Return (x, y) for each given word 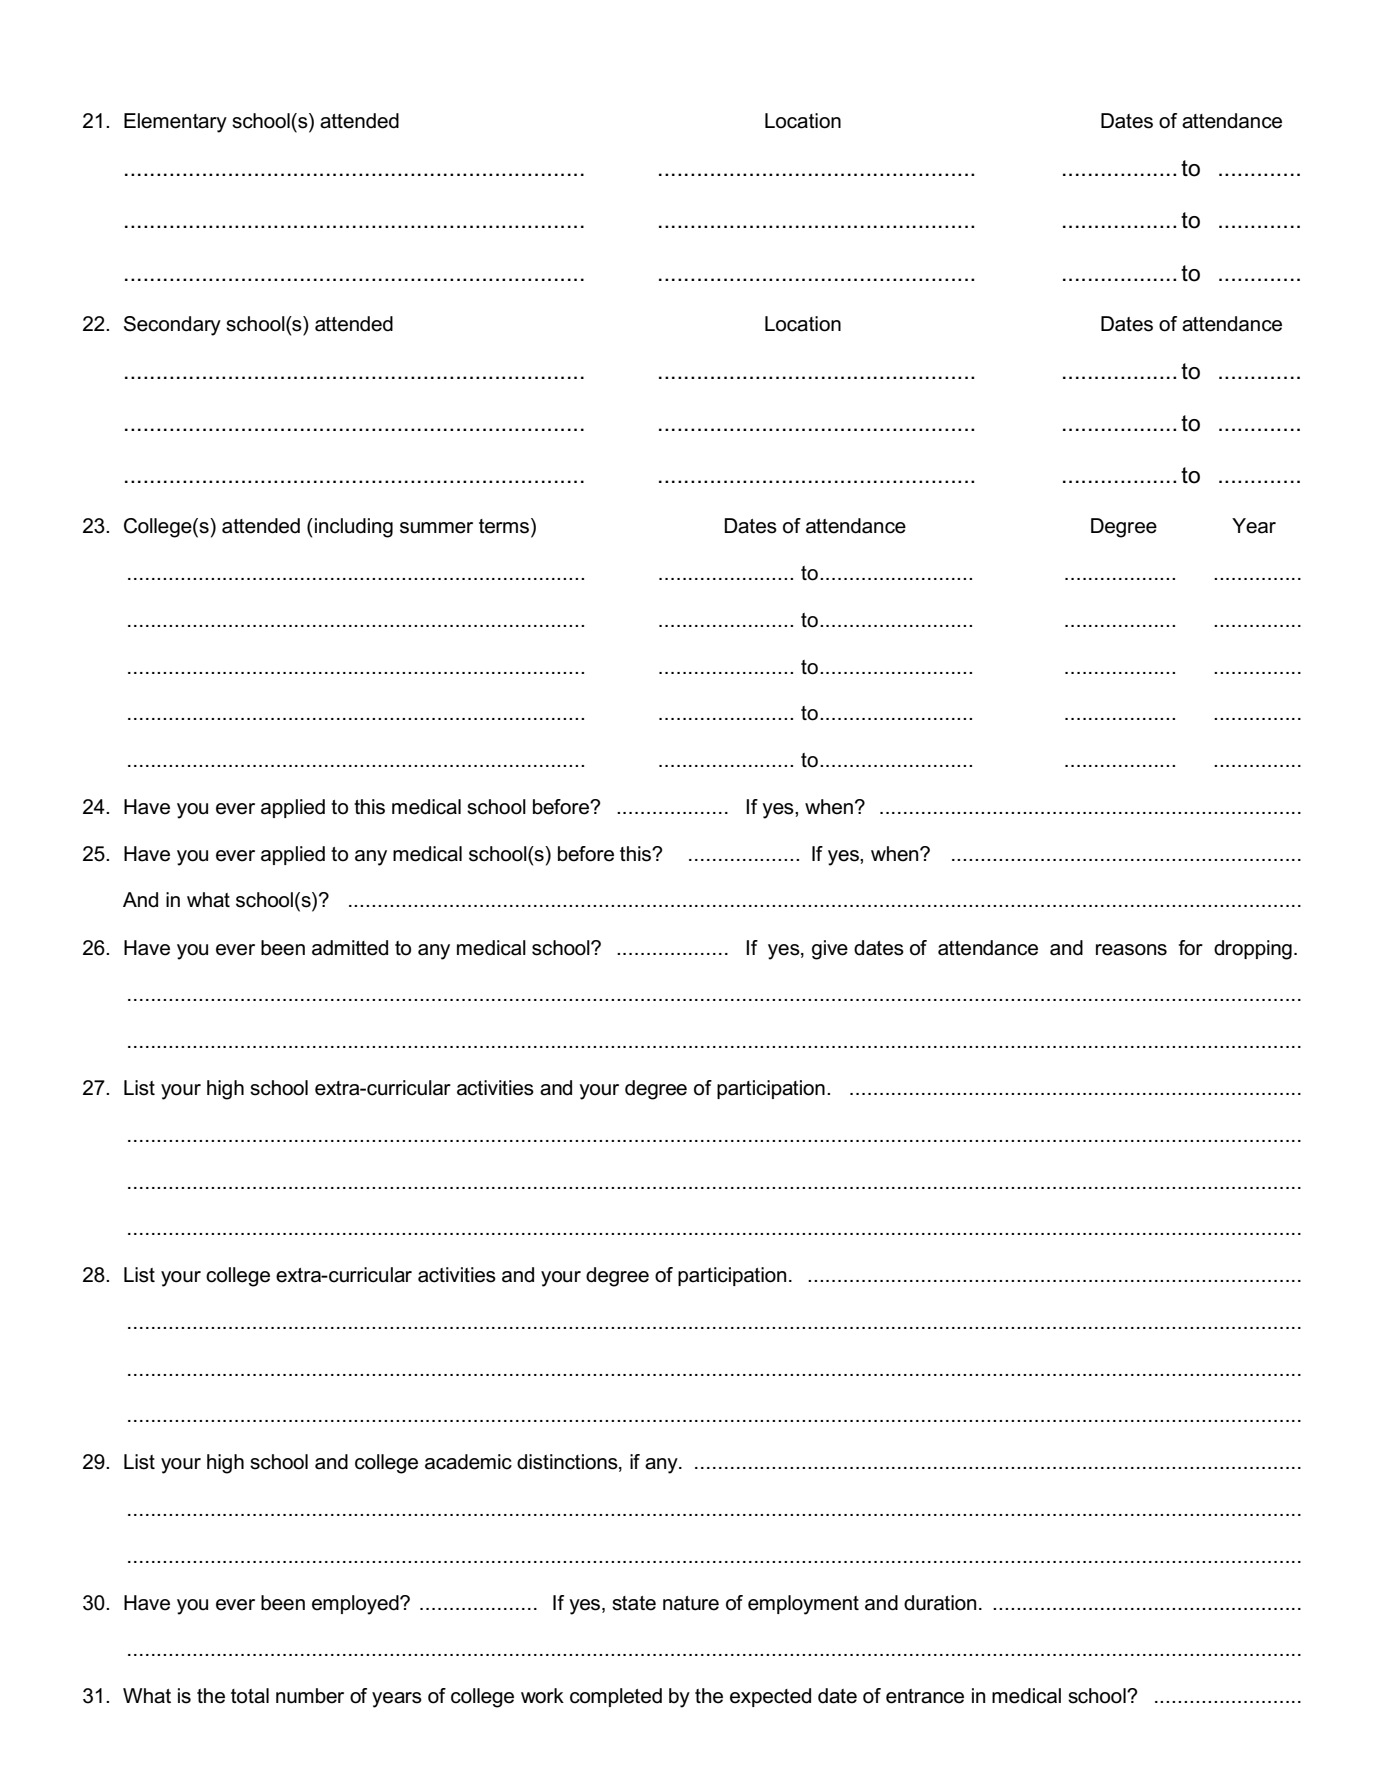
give (830, 950)
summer (436, 528)
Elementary (175, 123)
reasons (1131, 950)
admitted (350, 948)
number (310, 1696)
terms (504, 526)
